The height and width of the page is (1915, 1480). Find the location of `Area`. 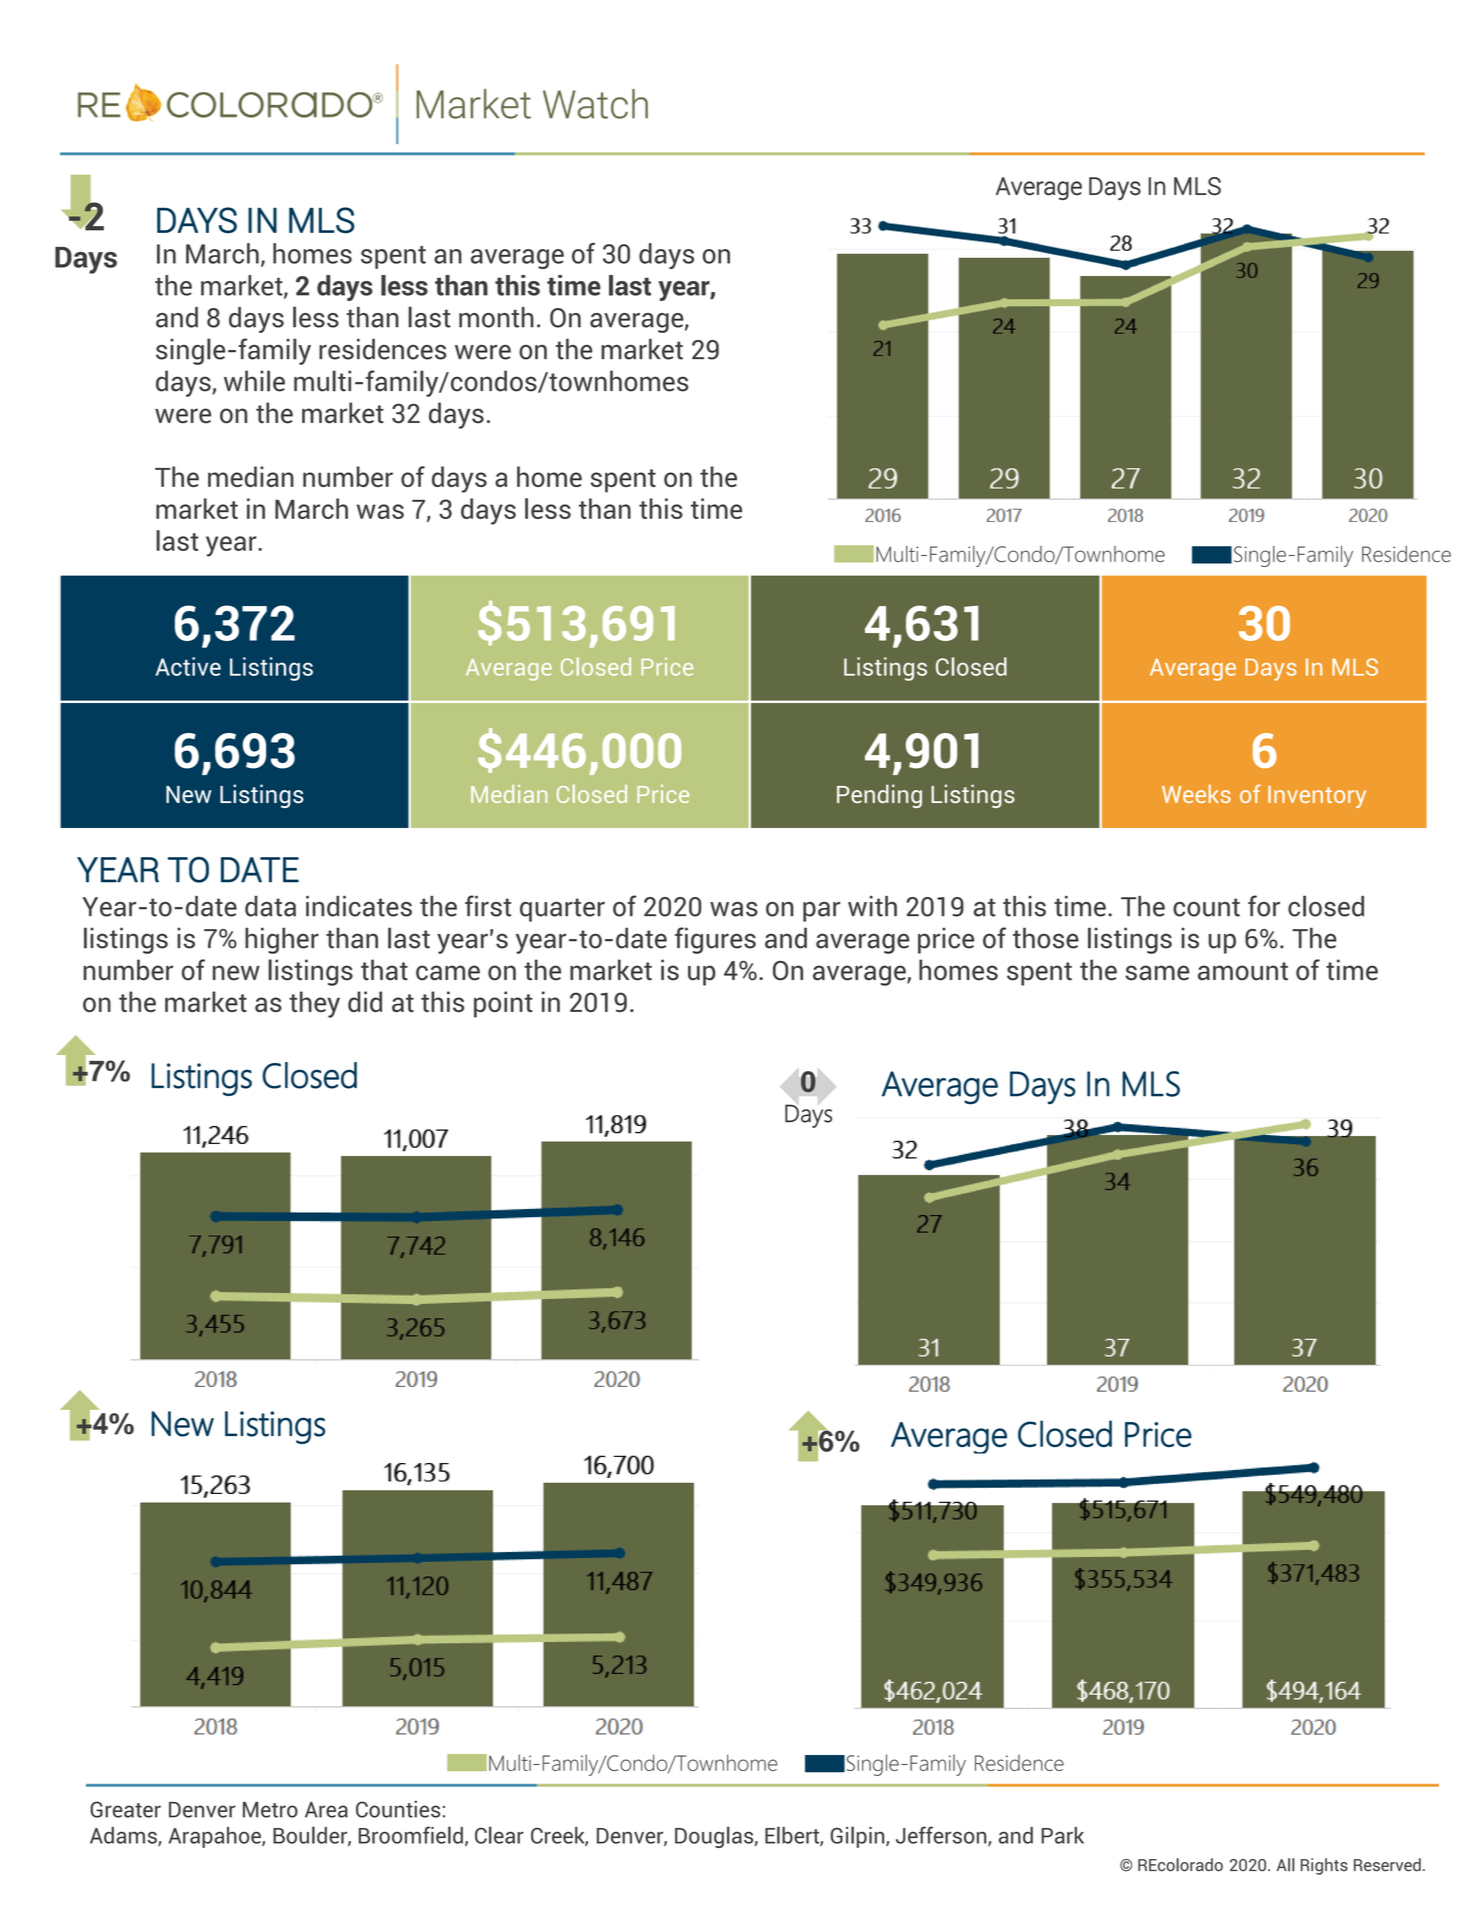

Area is located at coordinates (326, 1810).
